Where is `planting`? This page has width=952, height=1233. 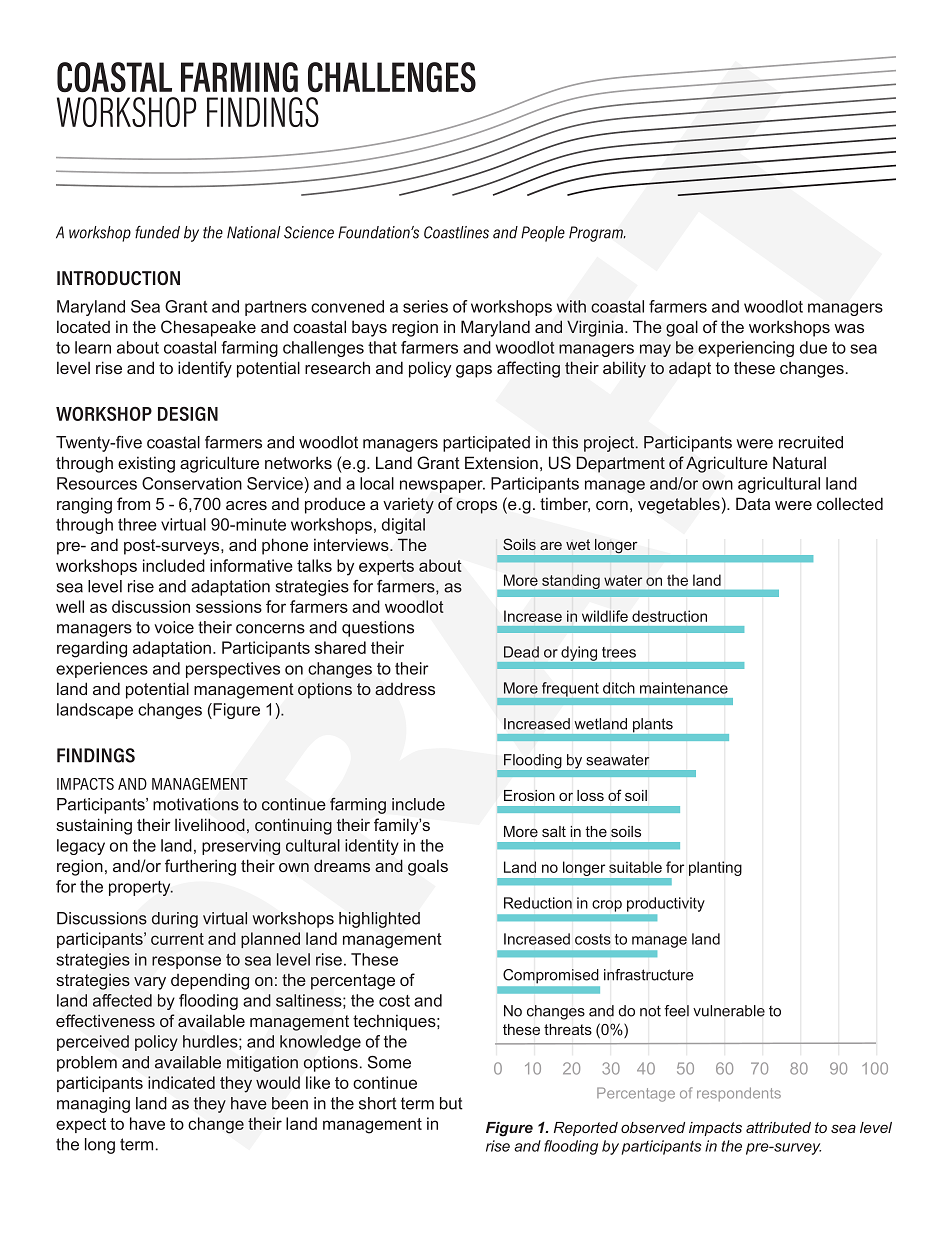 planting is located at coordinates (715, 868).
